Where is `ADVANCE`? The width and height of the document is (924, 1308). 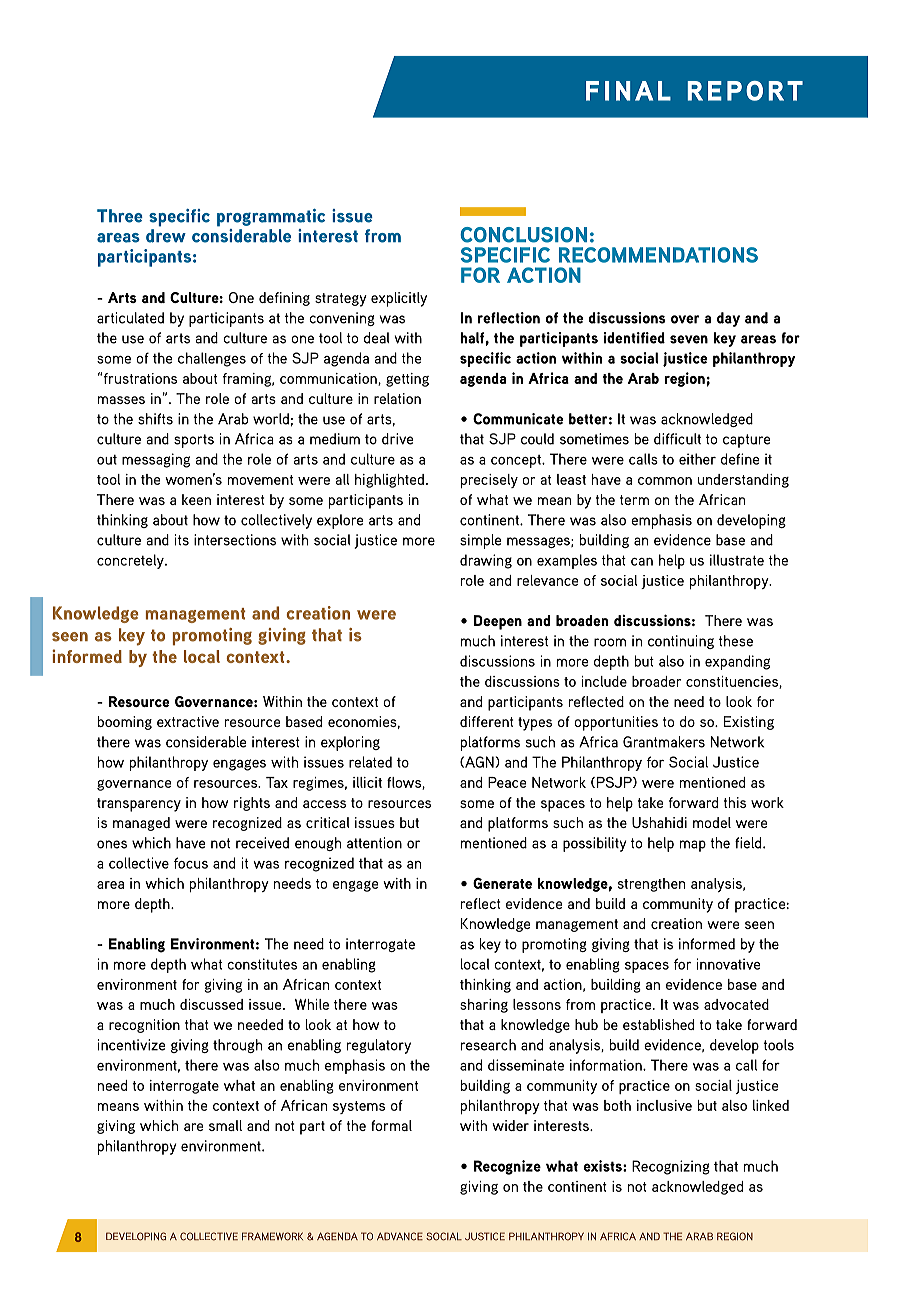
ADVANCE is located at coordinates (400, 1236).
